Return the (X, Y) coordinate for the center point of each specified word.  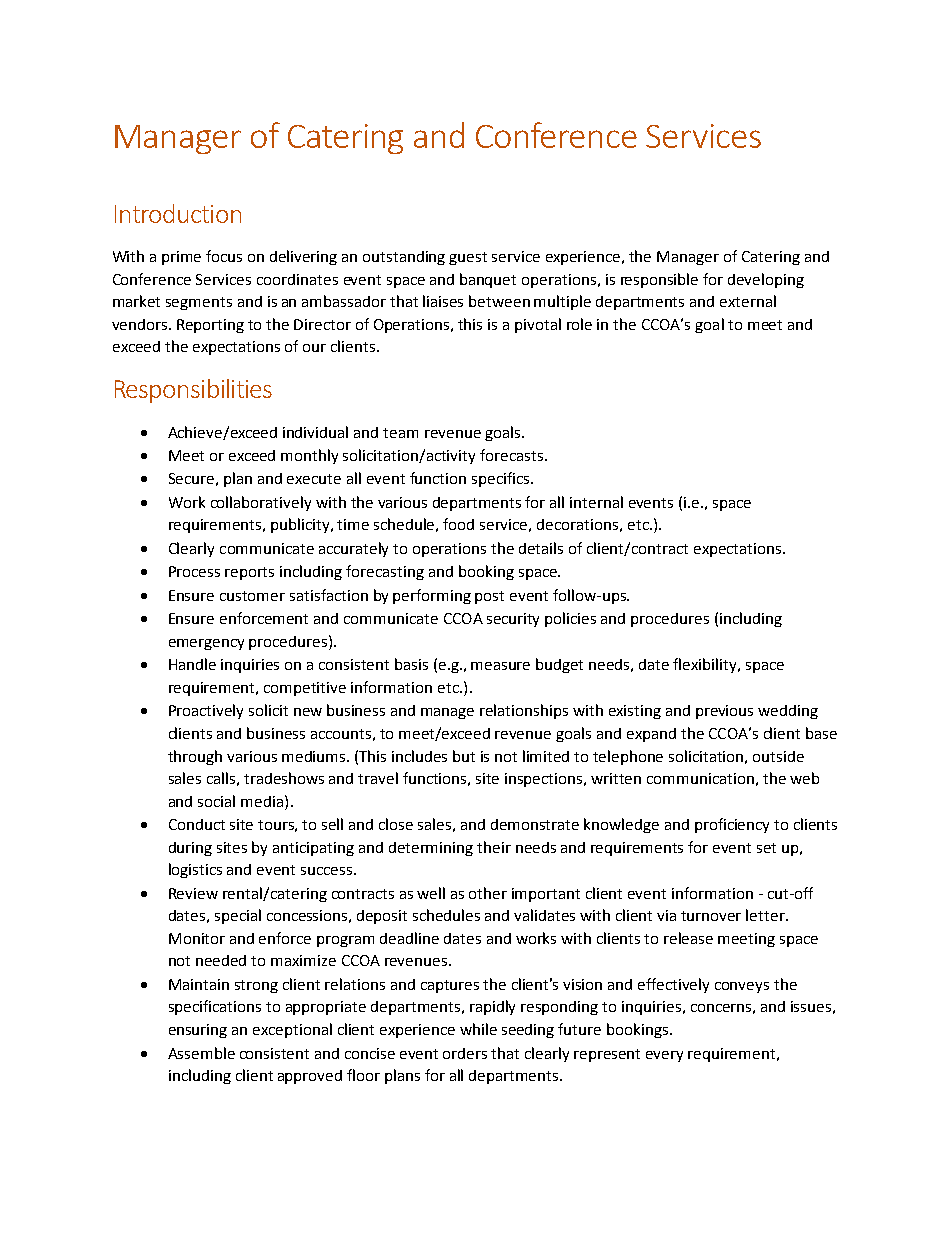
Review (193, 893)
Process (194, 571)
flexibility (706, 665)
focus (224, 256)
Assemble (201, 1053)
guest (468, 258)
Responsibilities (193, 391)
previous (724, 712)
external (748, 301)
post (489, 597)
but (464, 756)
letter (766, 915)
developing (766, 280)
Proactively (206, 711)
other (488, 893)
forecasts (511, 455)
